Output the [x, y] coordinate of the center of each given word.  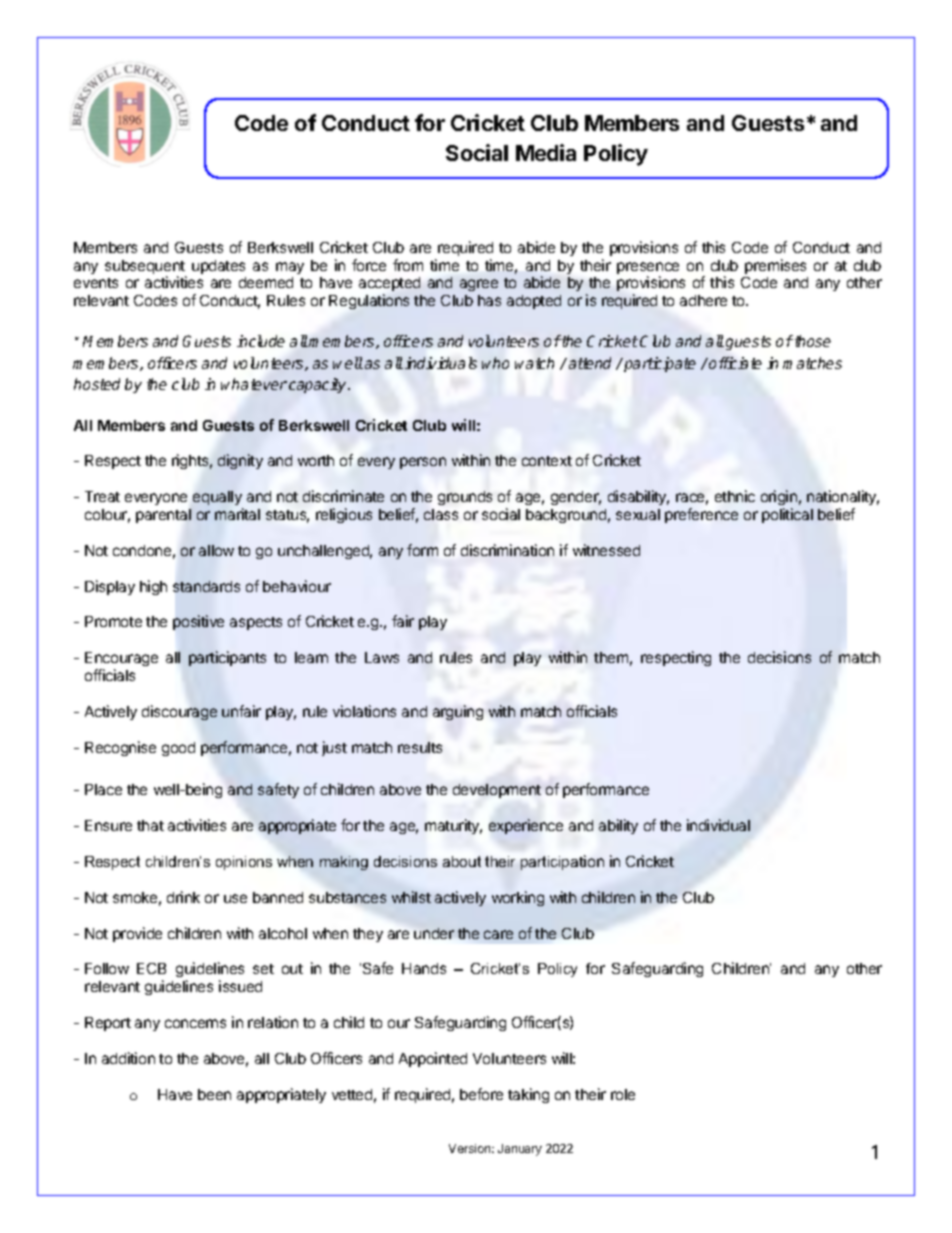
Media [546, 152]
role [623, 1094]
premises [775, 266]
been [214, 1094]
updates [218, 267]
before [481, 1094]
